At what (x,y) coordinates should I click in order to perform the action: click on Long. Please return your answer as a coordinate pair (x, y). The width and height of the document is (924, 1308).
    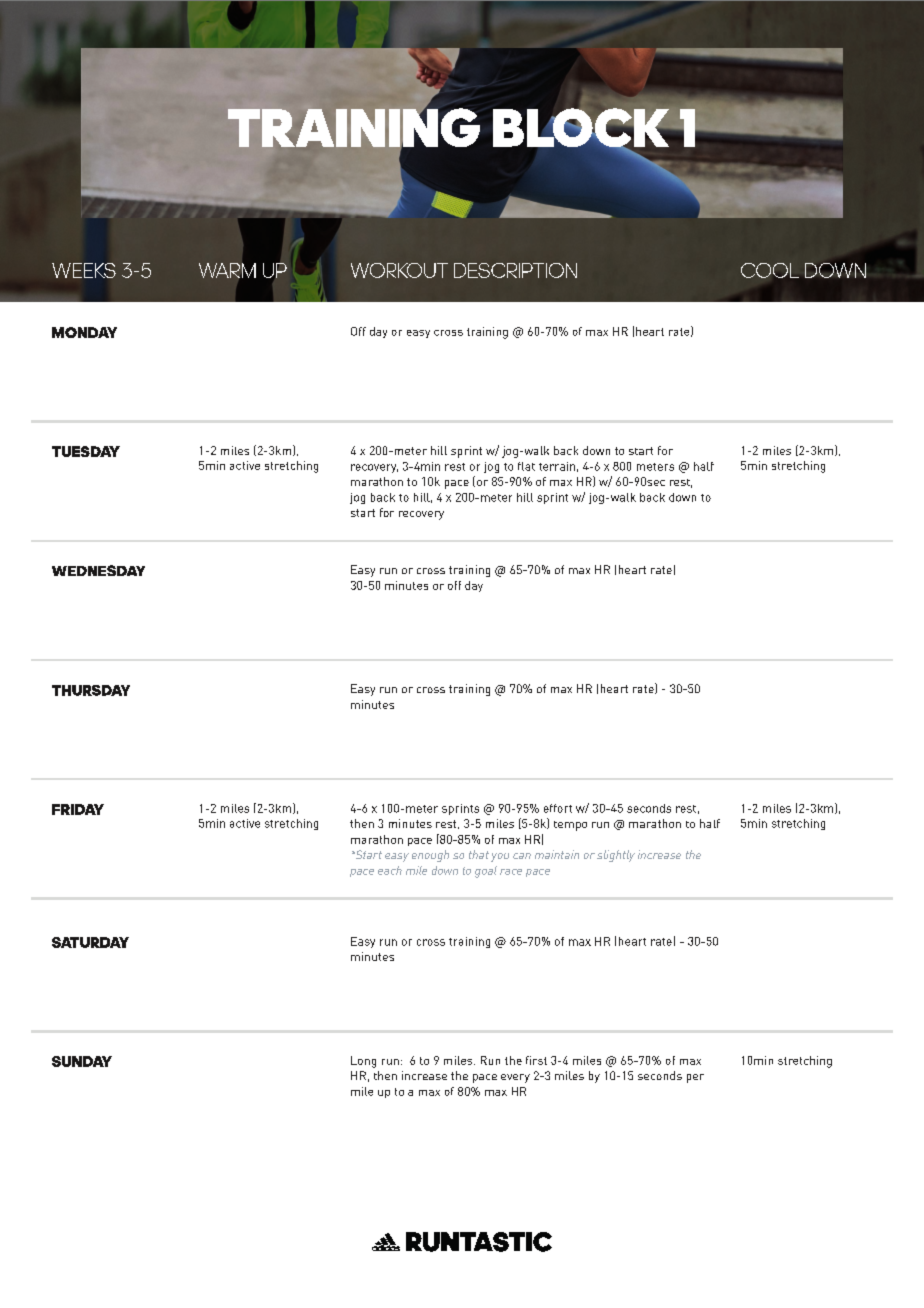
    Looking at the image, I should click on (363, 1062).
